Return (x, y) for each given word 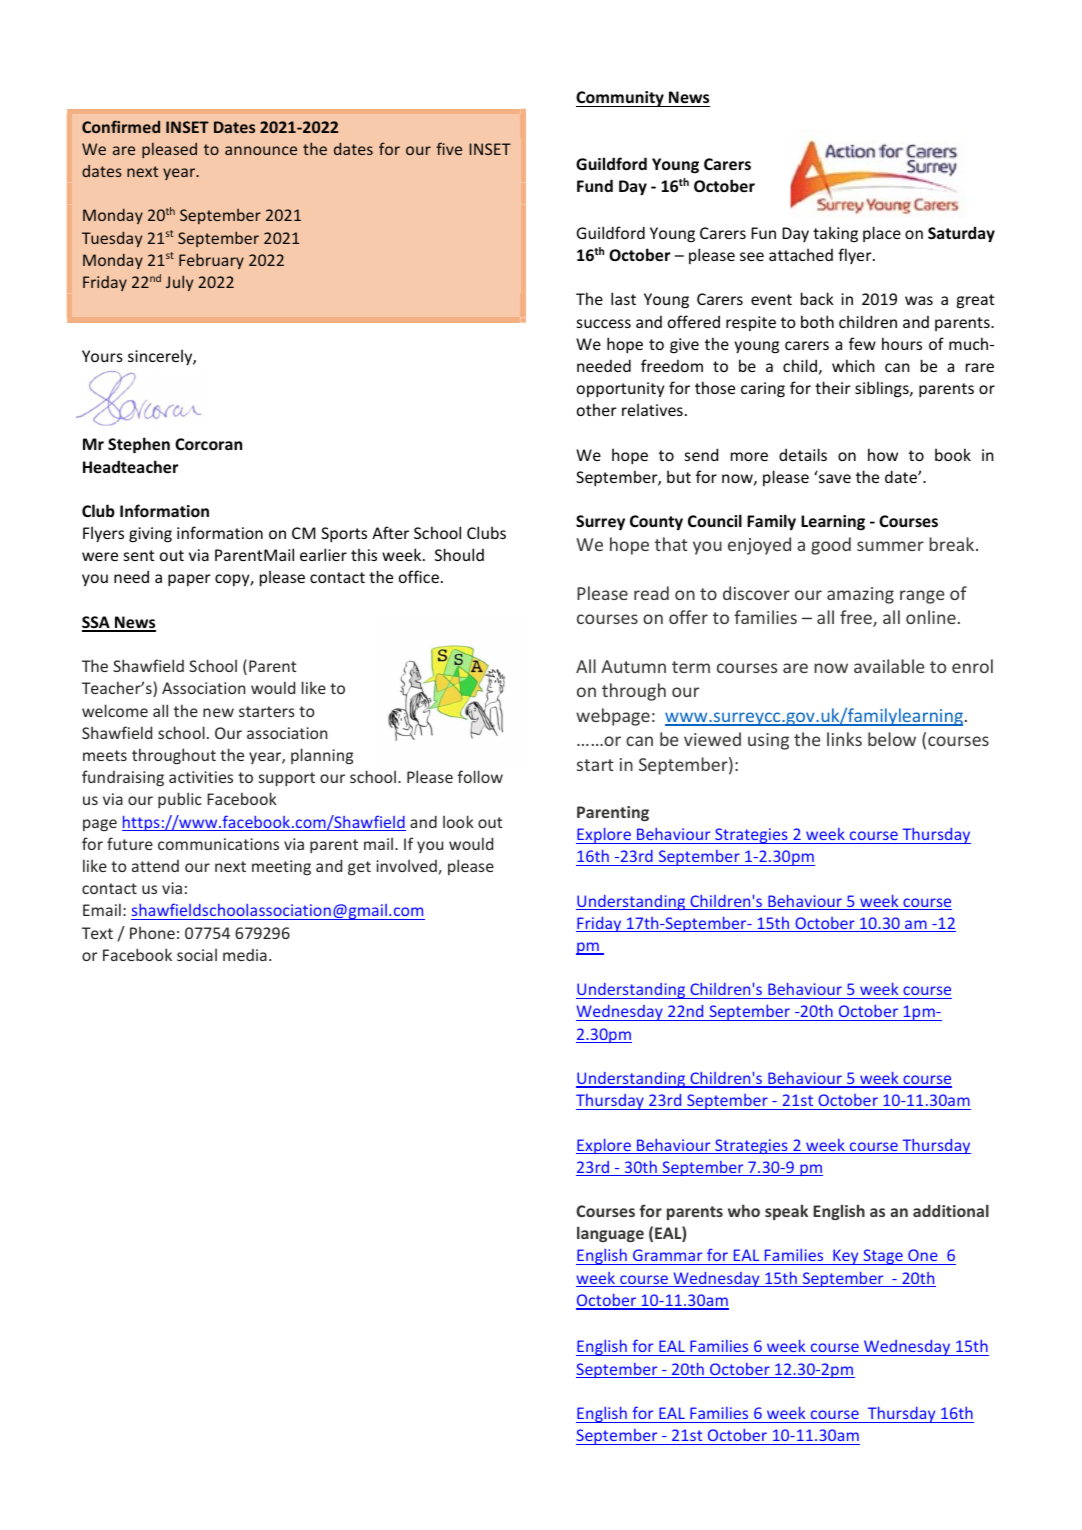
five (449, 148)
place (882, 234)
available (889, 666)
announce (261, 150)
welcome (115, 710)
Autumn (633, 666)
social (197, 955)
